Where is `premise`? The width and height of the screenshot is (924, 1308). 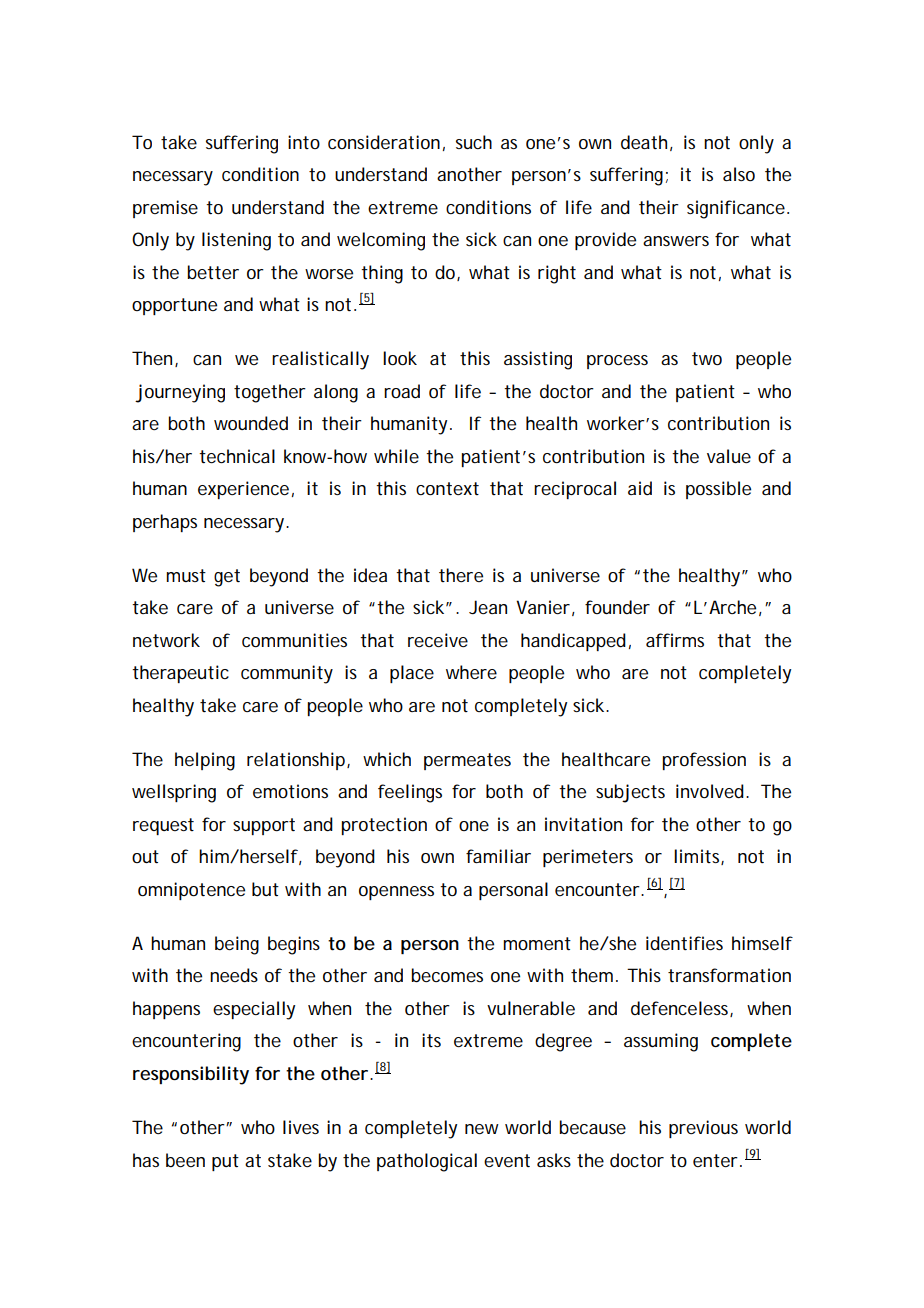
premise is located at coordinates (165, 209).
